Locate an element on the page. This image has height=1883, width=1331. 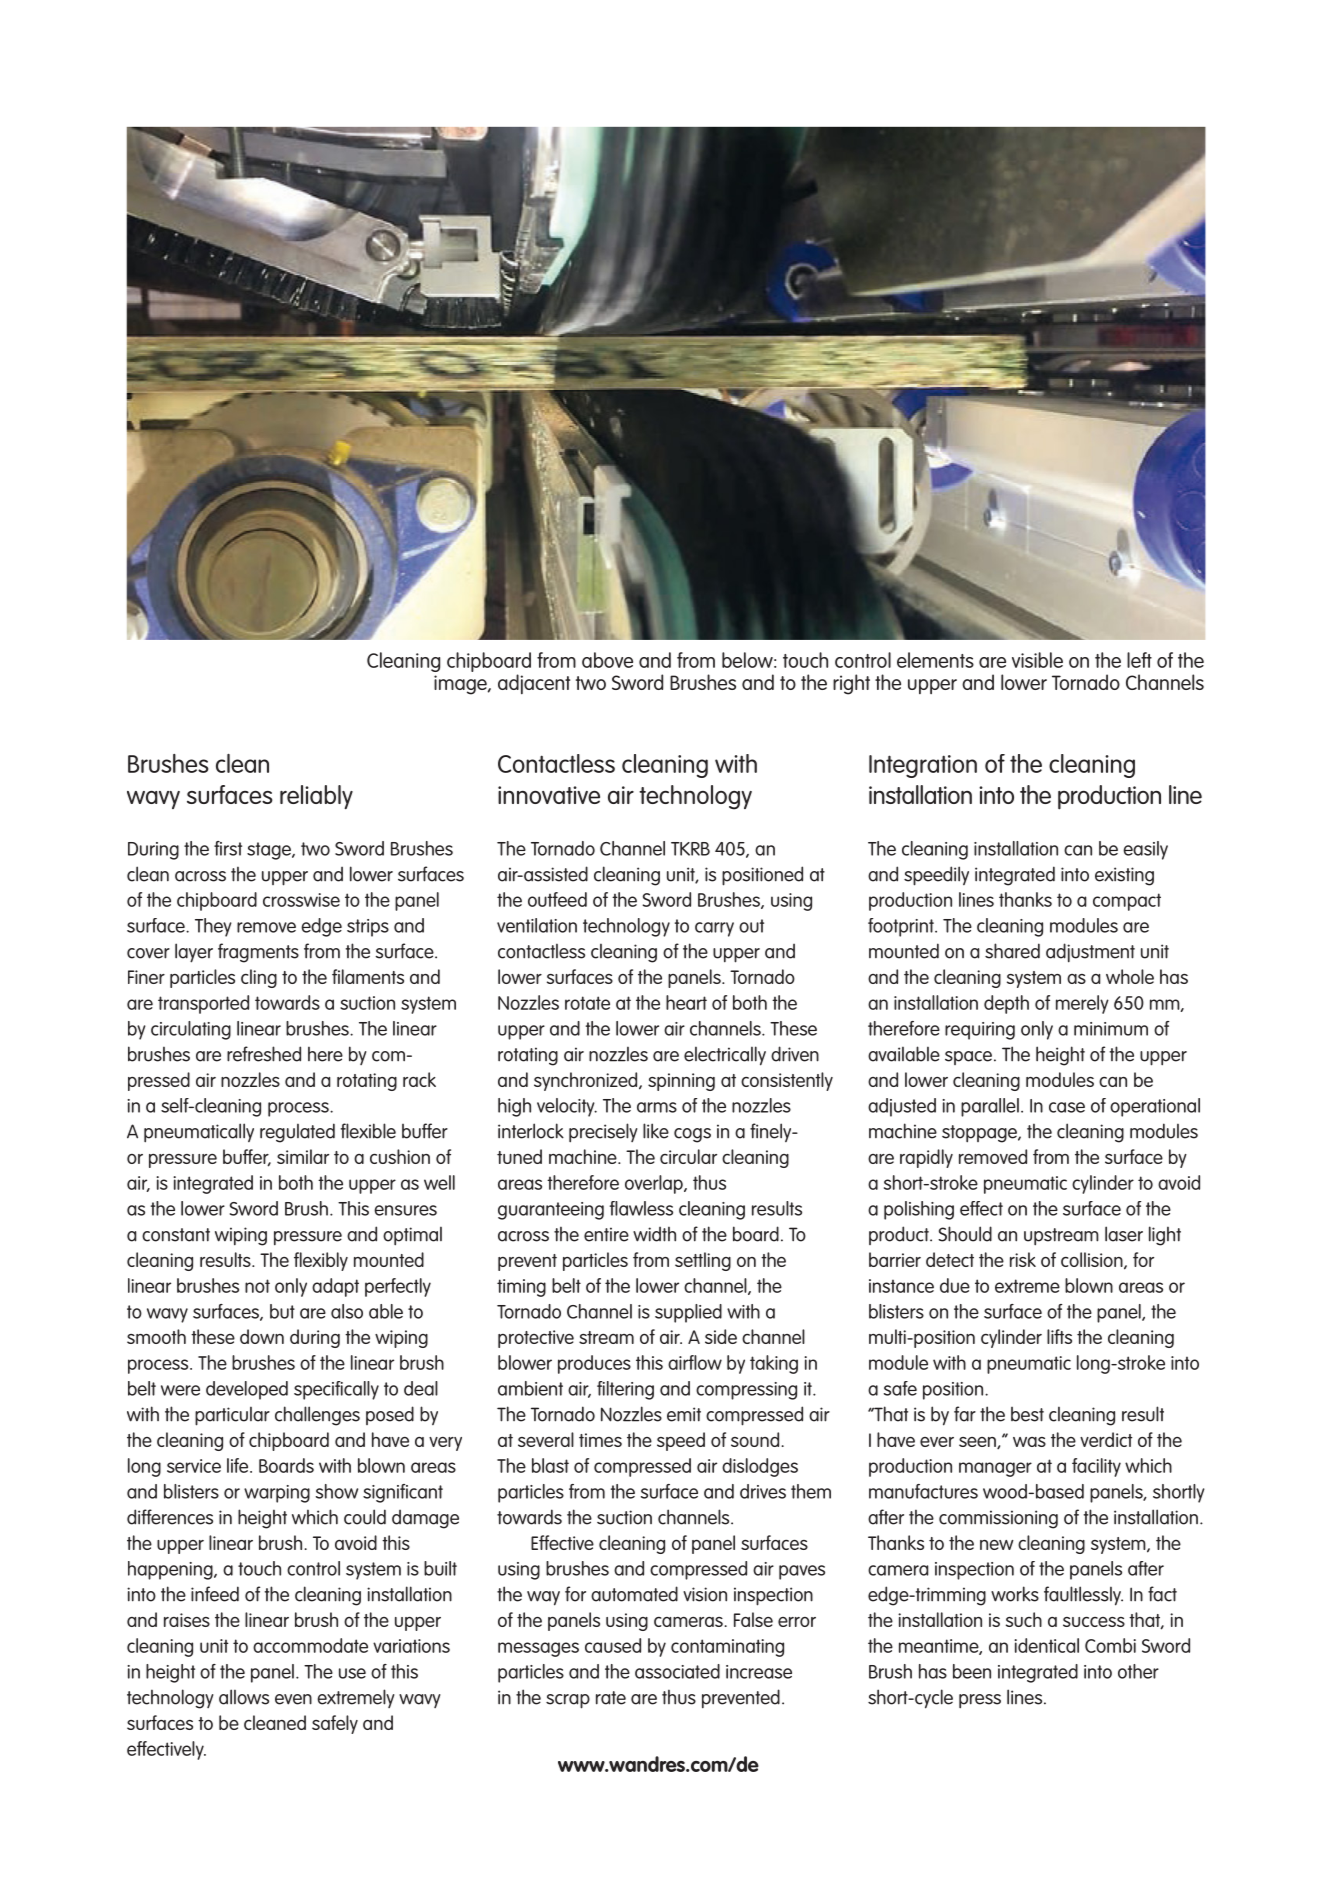
above is located at coordinates (607, 660).
